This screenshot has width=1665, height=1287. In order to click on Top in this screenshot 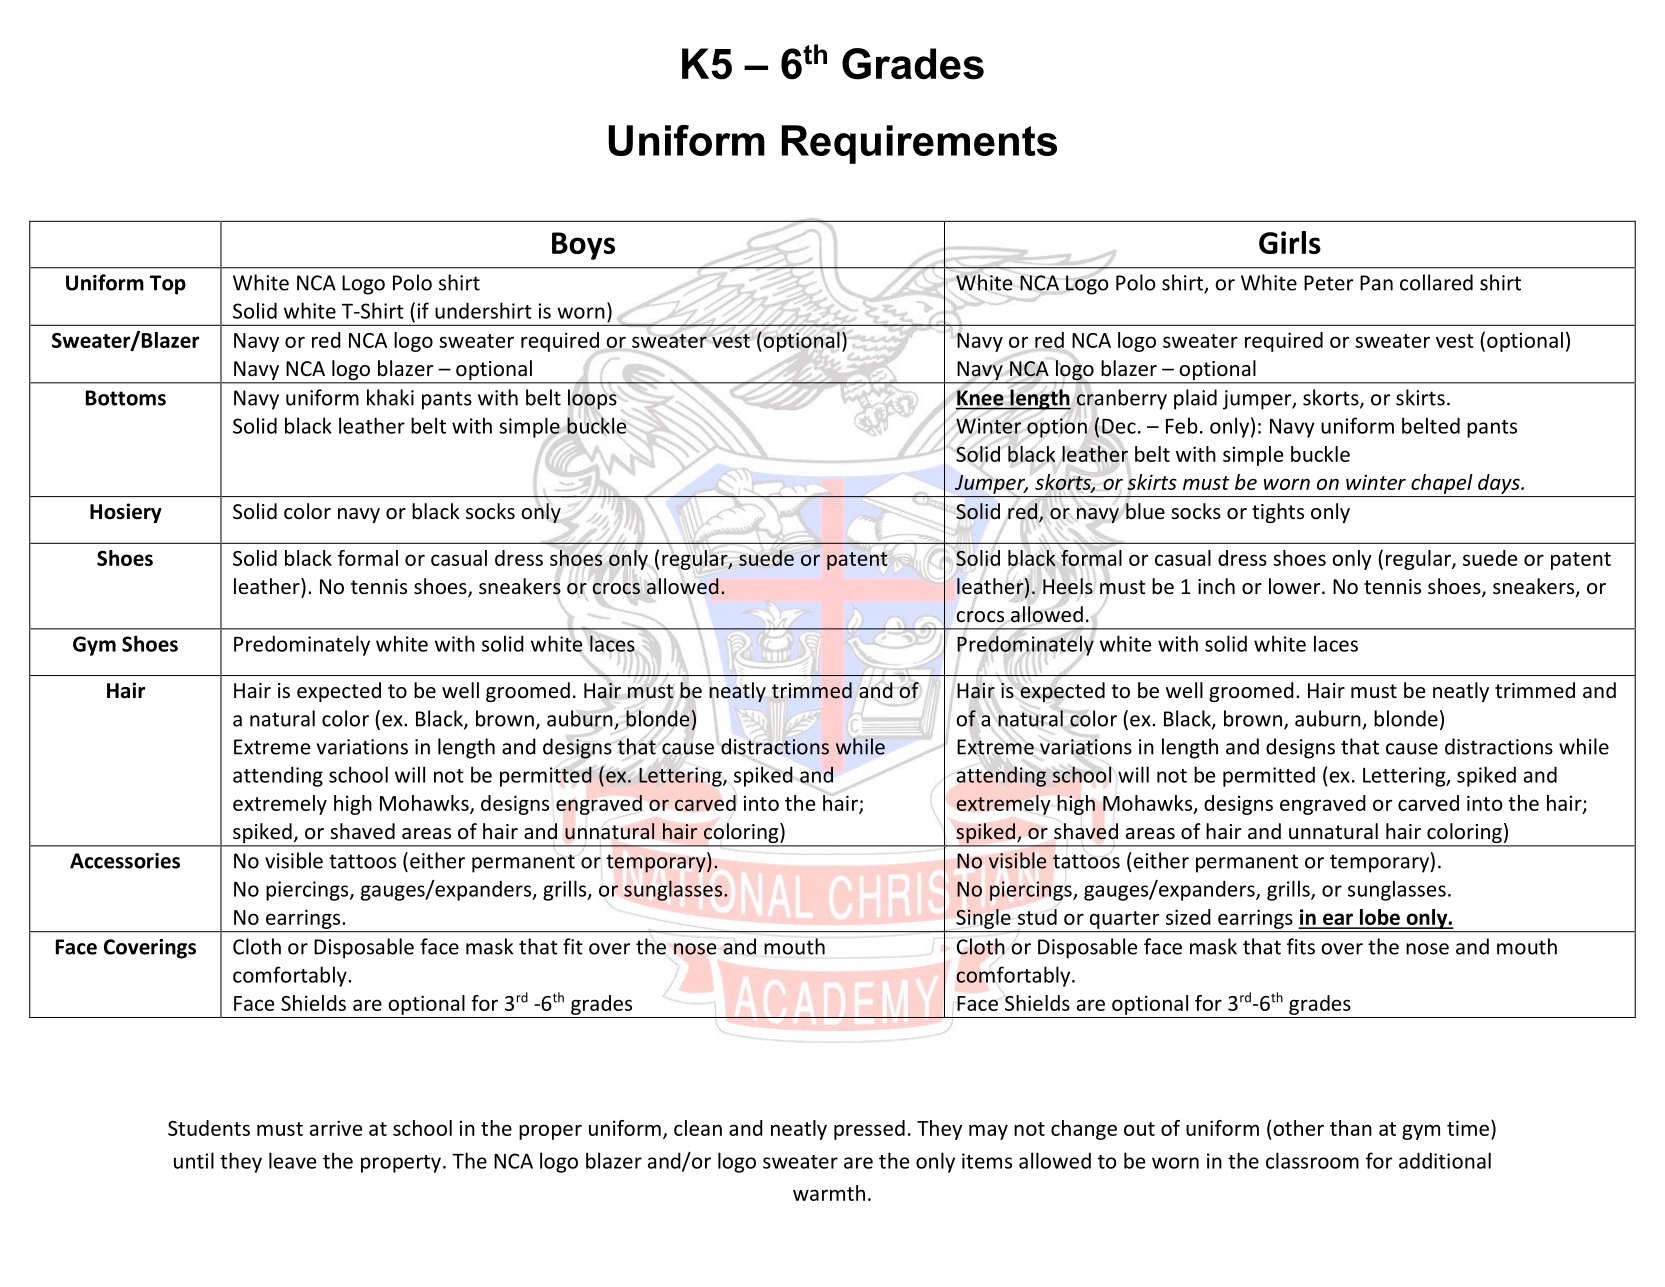, I will do `click(168, 285)`.
